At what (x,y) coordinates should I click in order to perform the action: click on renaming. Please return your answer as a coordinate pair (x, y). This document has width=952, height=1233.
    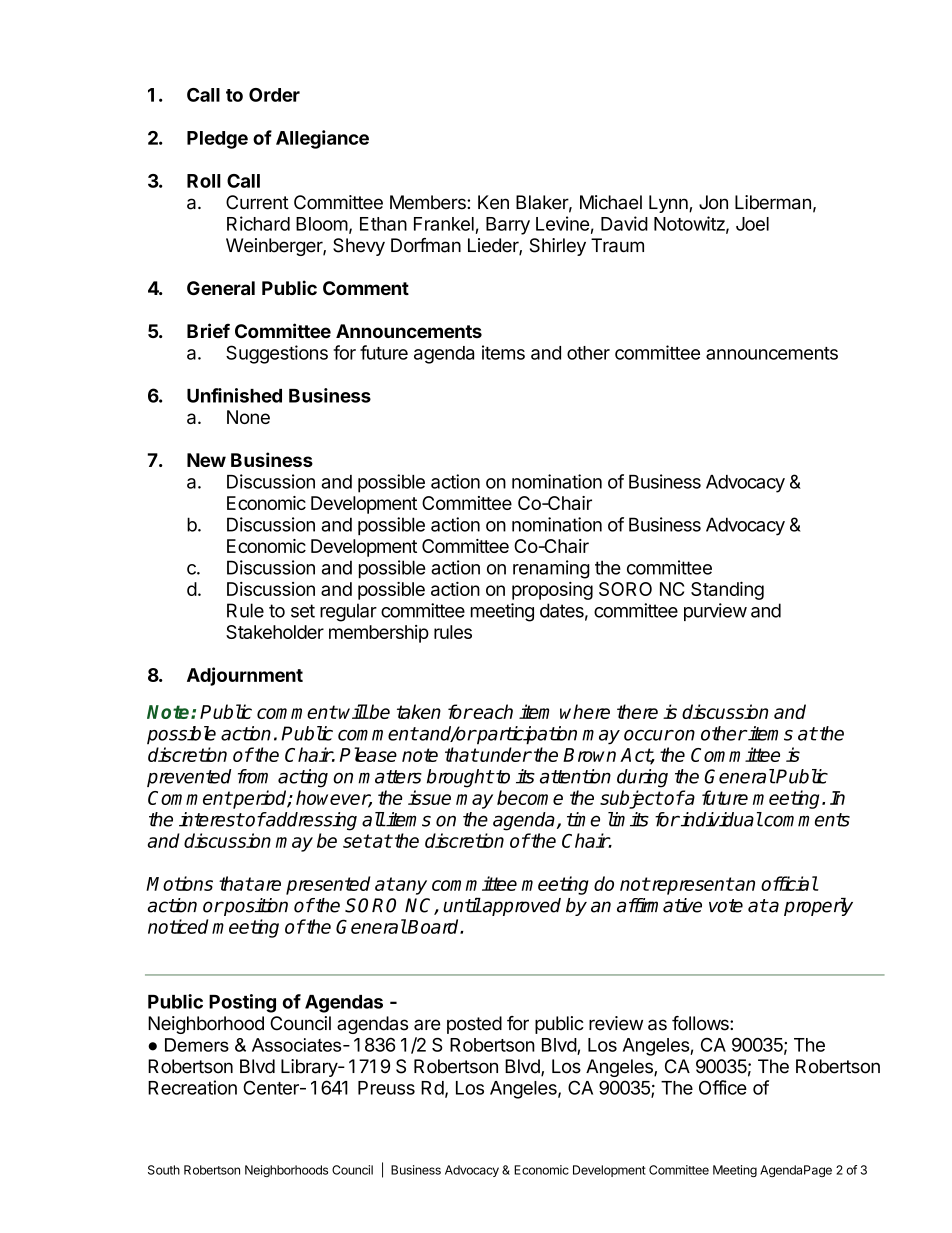
    Looking at the image, I should click on (551, 569).
